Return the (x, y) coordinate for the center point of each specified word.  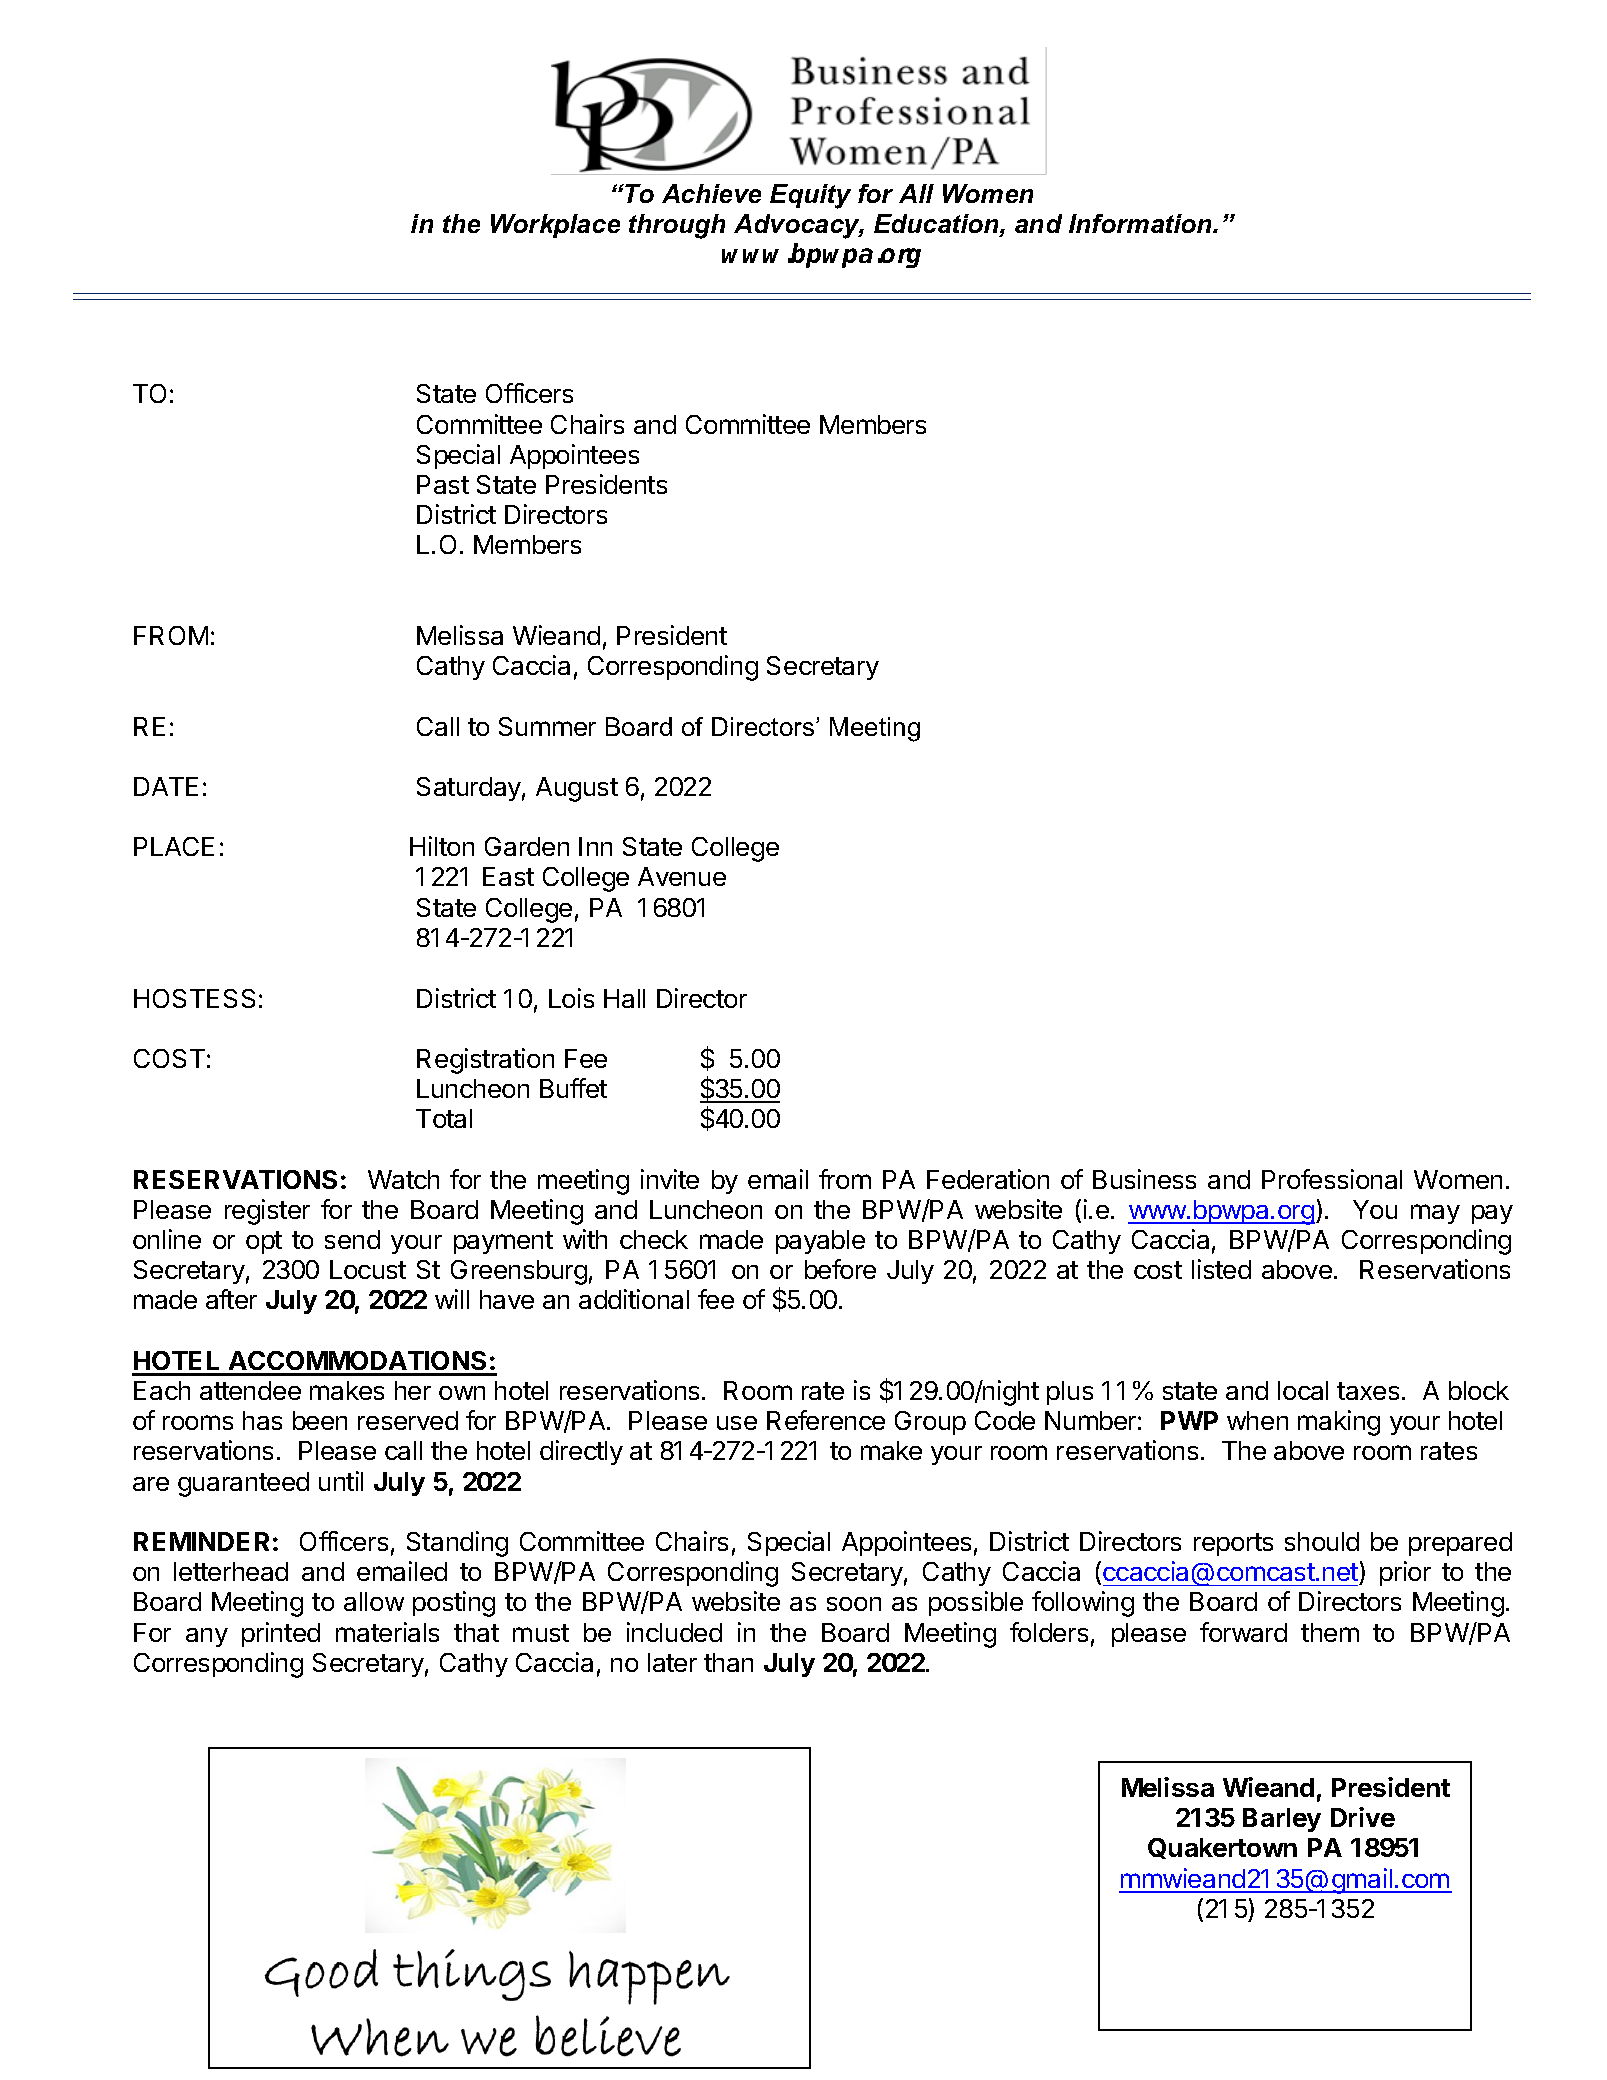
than (728, 1662)
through (677, 226)
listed (1221, 1269)
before (840, 1269)
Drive (1363, 1817)
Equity (810, 196)
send (352, 1239)
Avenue (682, 876)
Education (937, 225)
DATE (166, 786)
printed (281, 1634)
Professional (1332, 1179)
